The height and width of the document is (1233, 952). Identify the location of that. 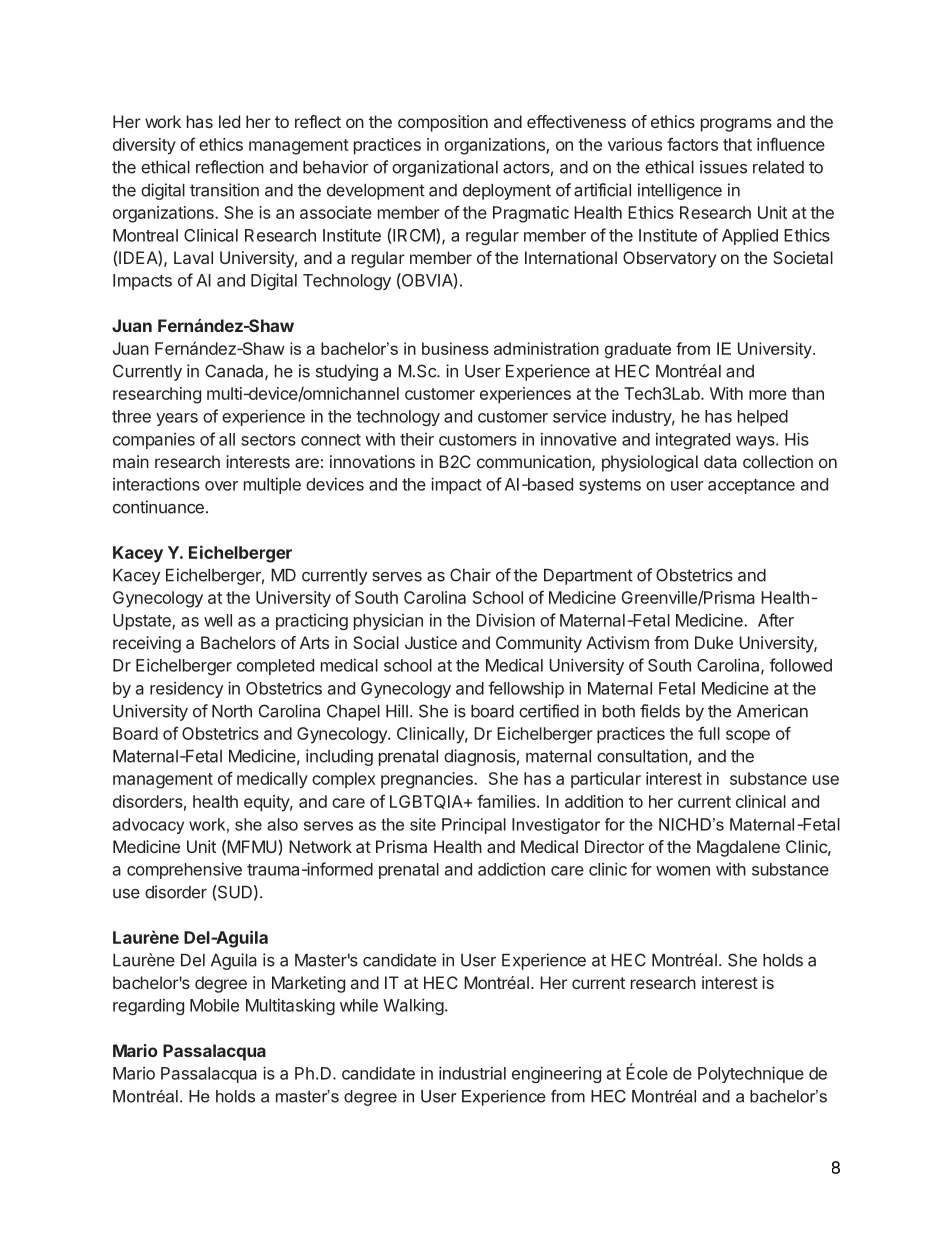
(737, 144).
